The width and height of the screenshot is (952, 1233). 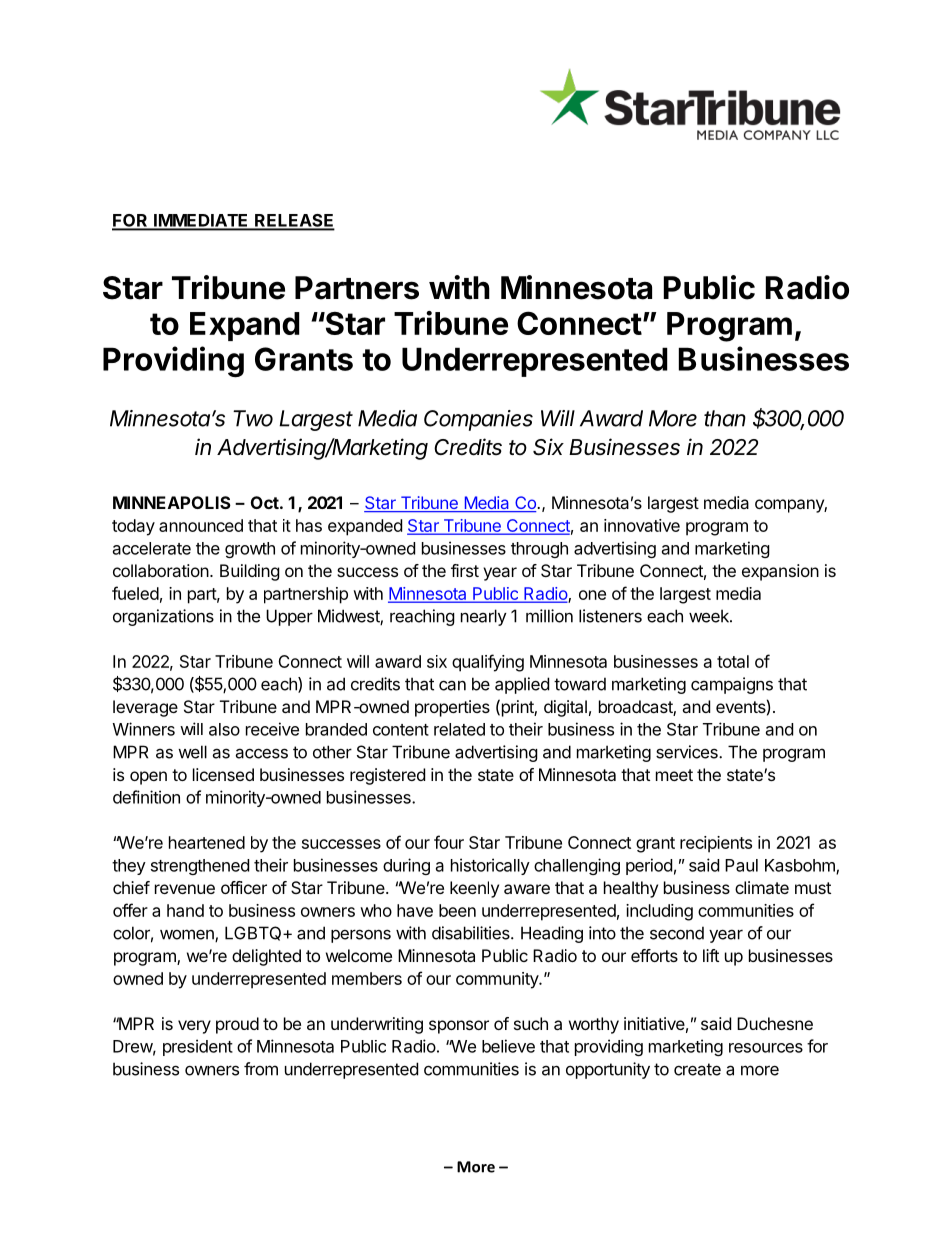 What do you see at coordinates (478, 420) in the screenshot?
I see `Companies` at bounding box center [478, 420].
